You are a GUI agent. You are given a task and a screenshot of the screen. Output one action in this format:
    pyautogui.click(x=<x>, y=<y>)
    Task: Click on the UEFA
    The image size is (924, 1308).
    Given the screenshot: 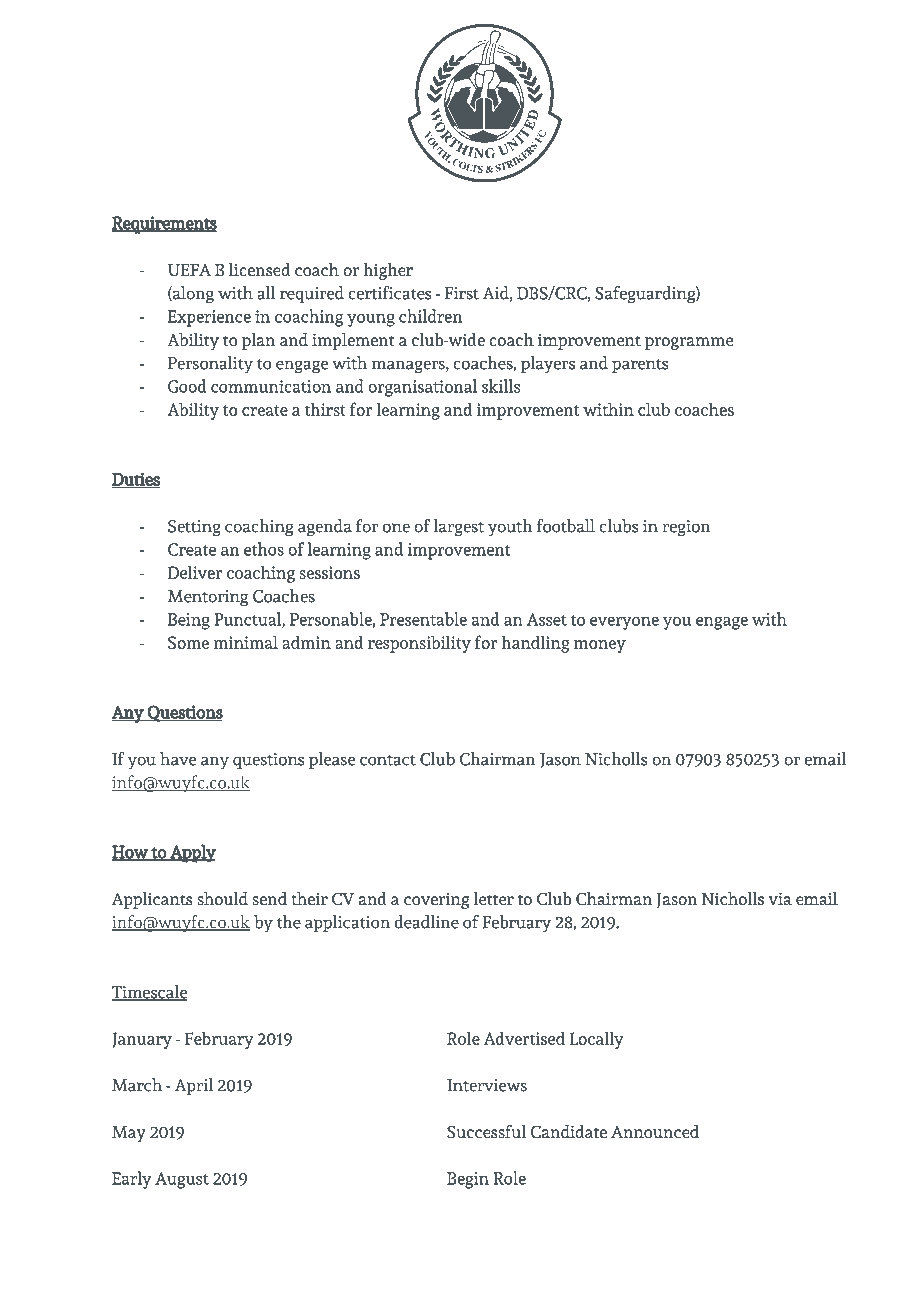 What is the action you would take?
    pyautogui.click(x=189, y=270)
